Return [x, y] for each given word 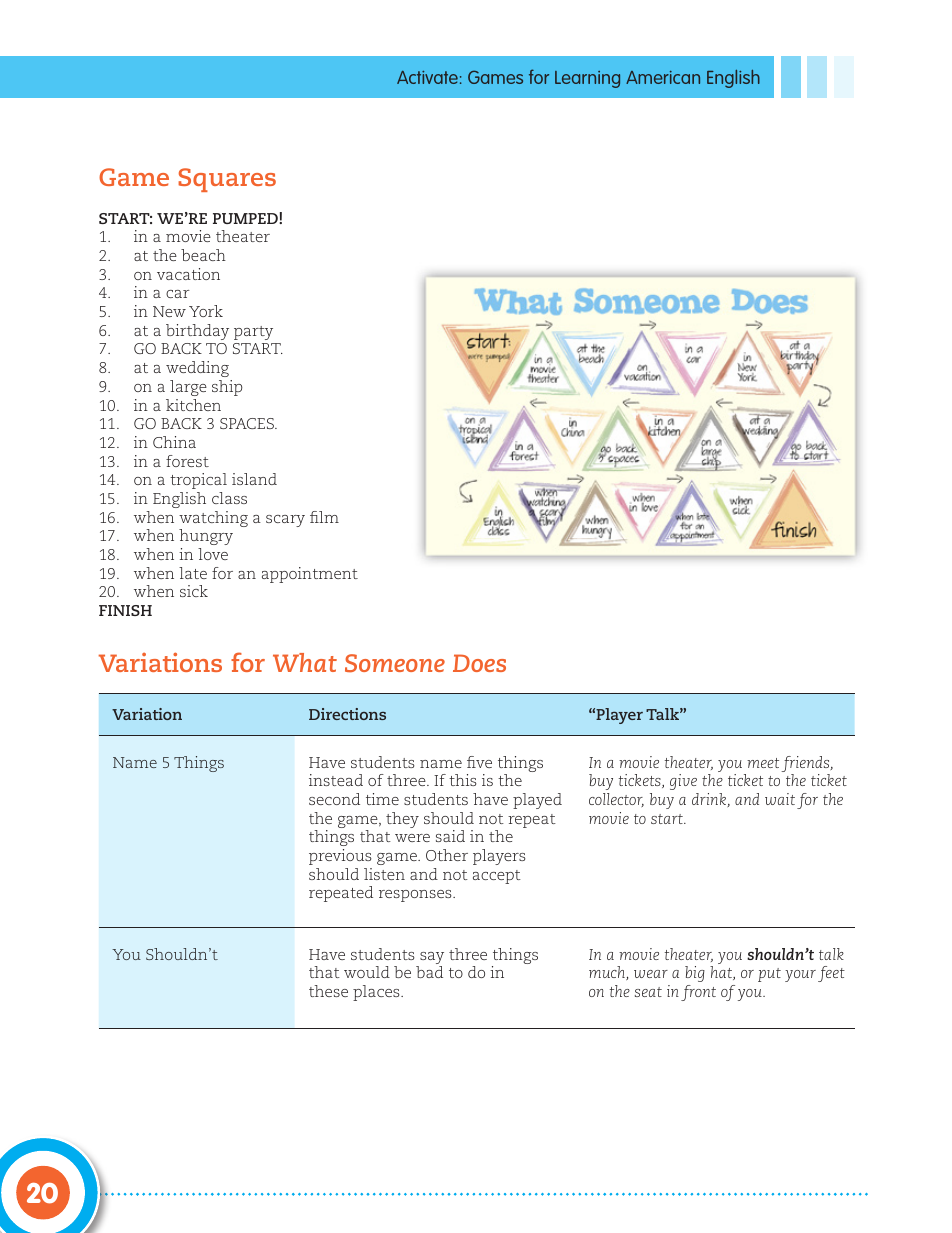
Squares [227, 180]
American [663, 77]
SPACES [248, 423]
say [431, 959]
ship [227, 388]
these [328, 991]
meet [763, 763]
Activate [427, 77]
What [305, 662]
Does [479, 663]
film [324, 517]
